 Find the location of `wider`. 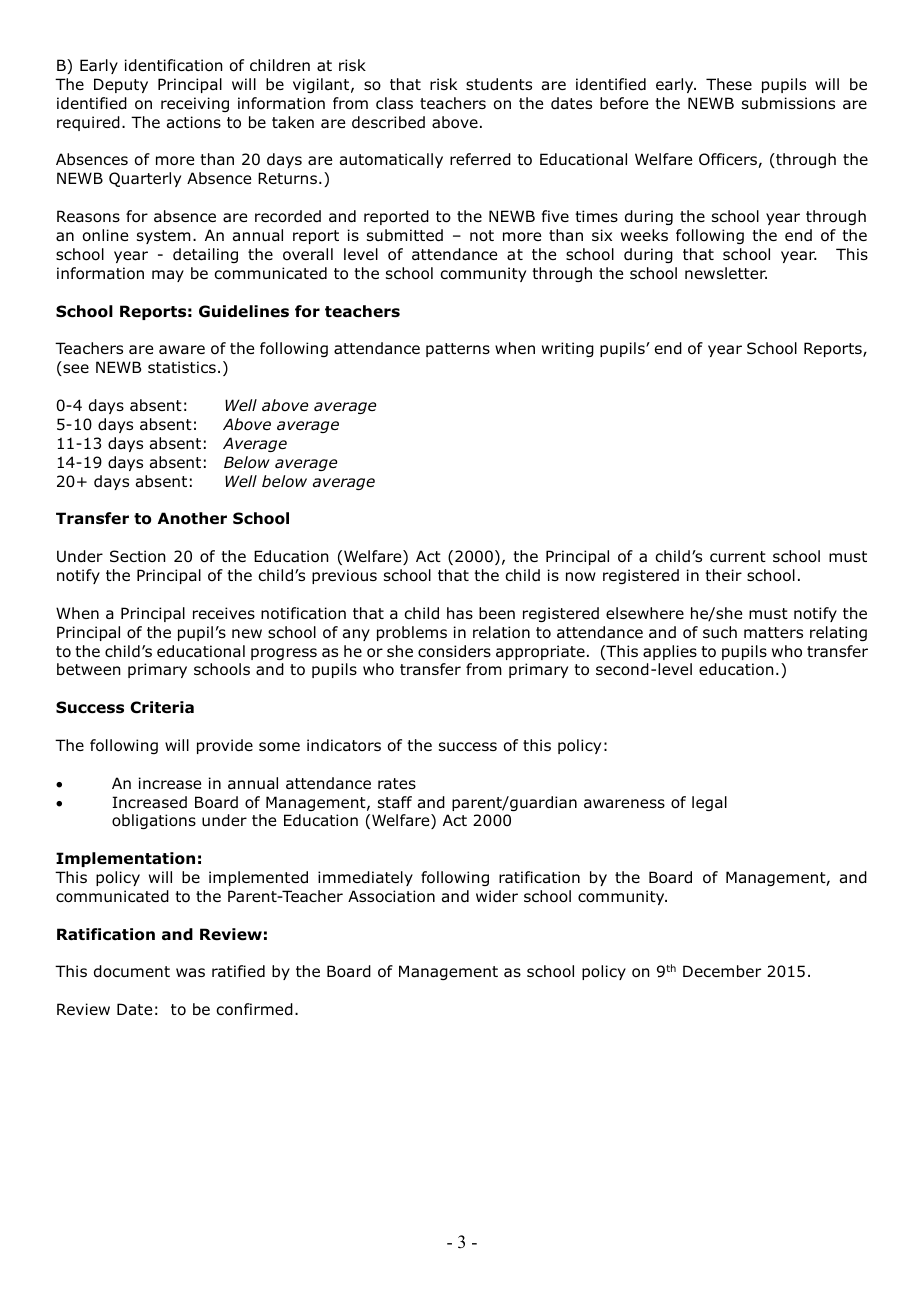

wider is located at coordinates (497, 896).
